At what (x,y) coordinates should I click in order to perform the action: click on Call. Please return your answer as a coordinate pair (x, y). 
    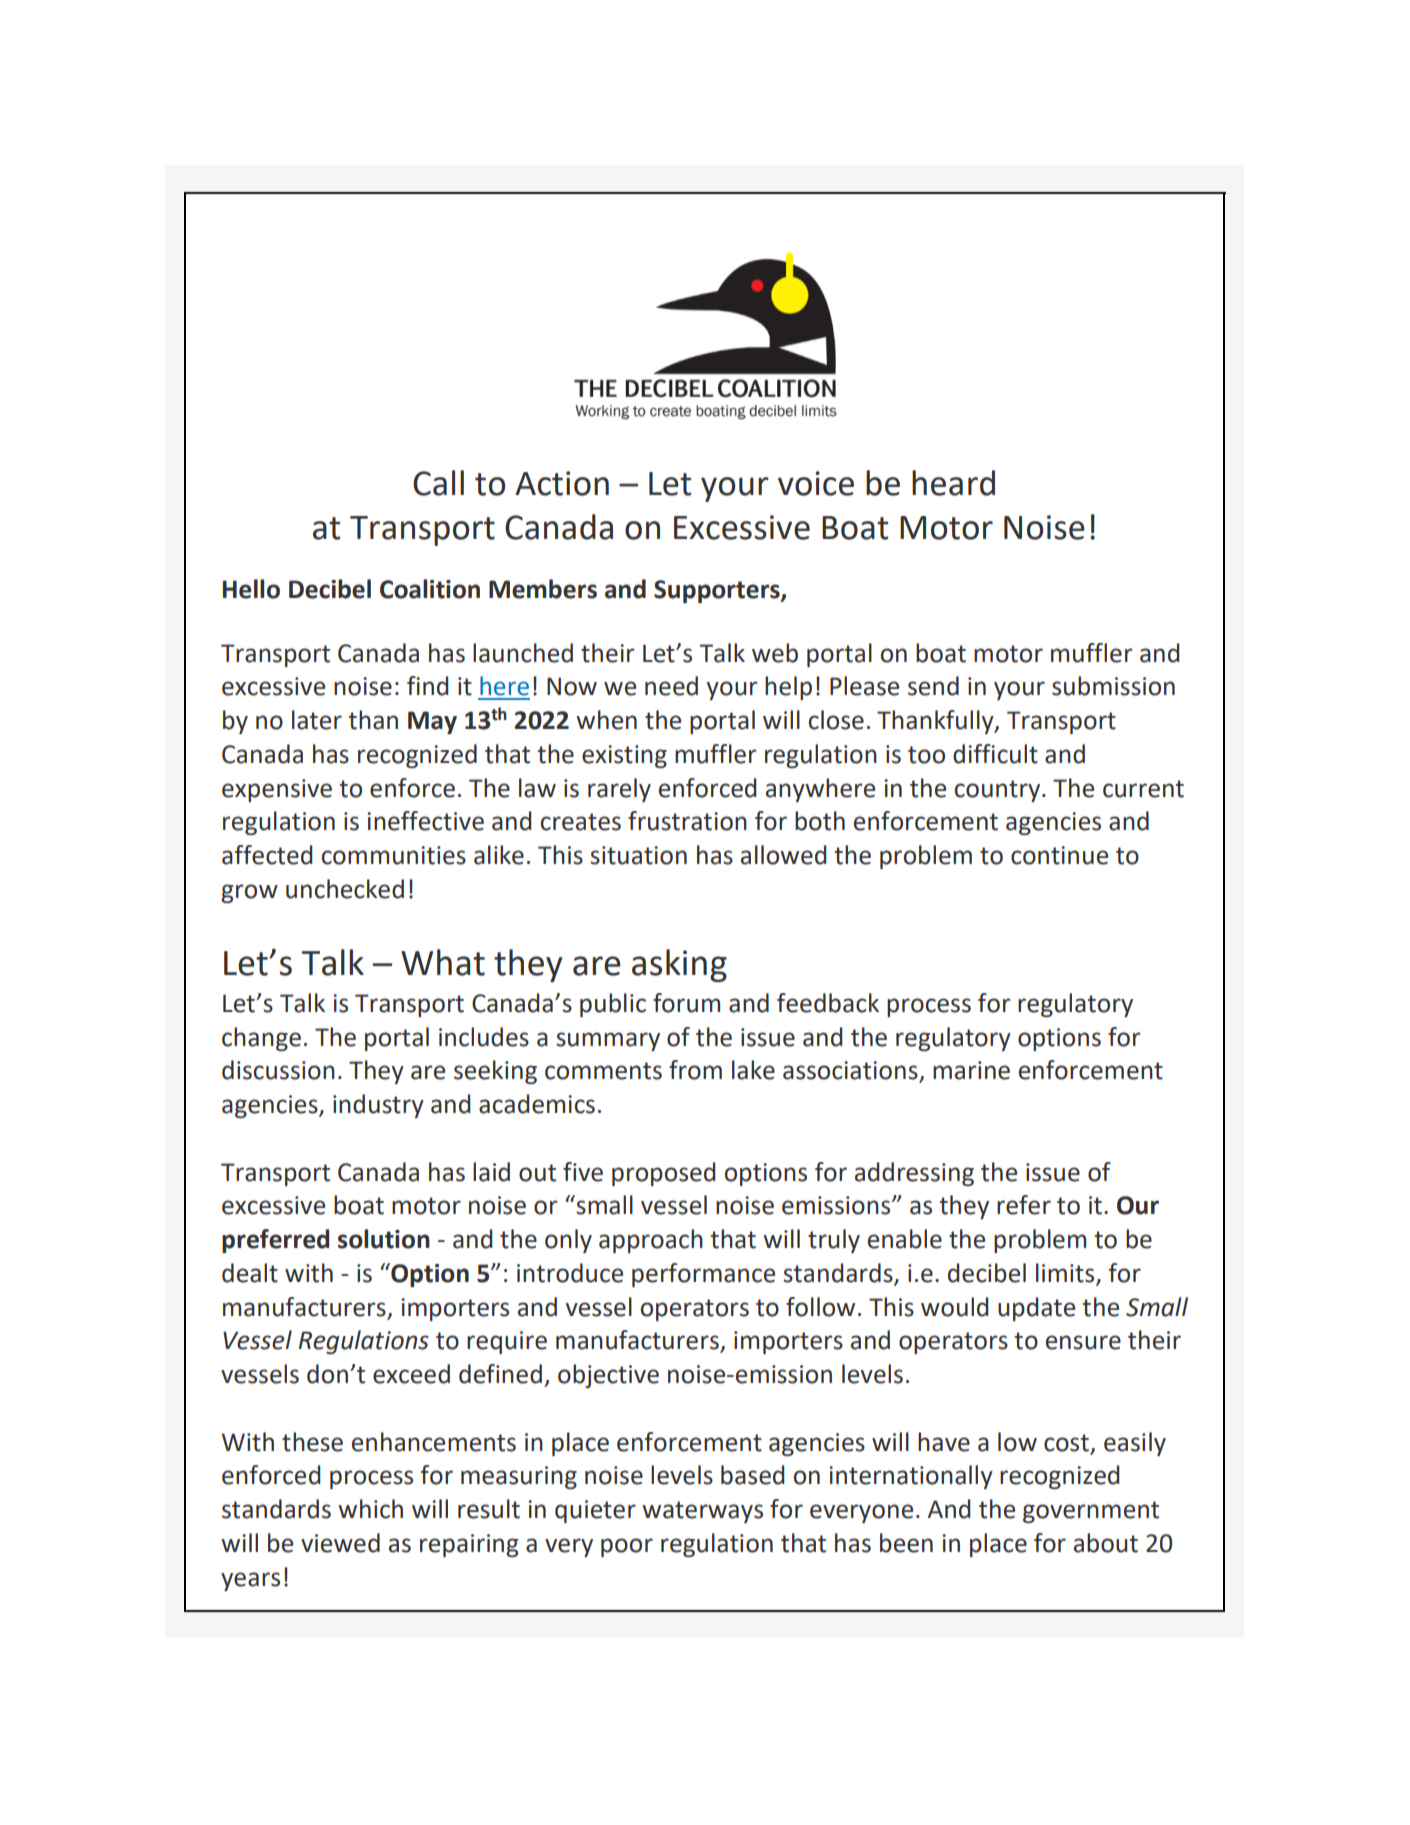
    Looking at the image, I should click on (438, 483).
